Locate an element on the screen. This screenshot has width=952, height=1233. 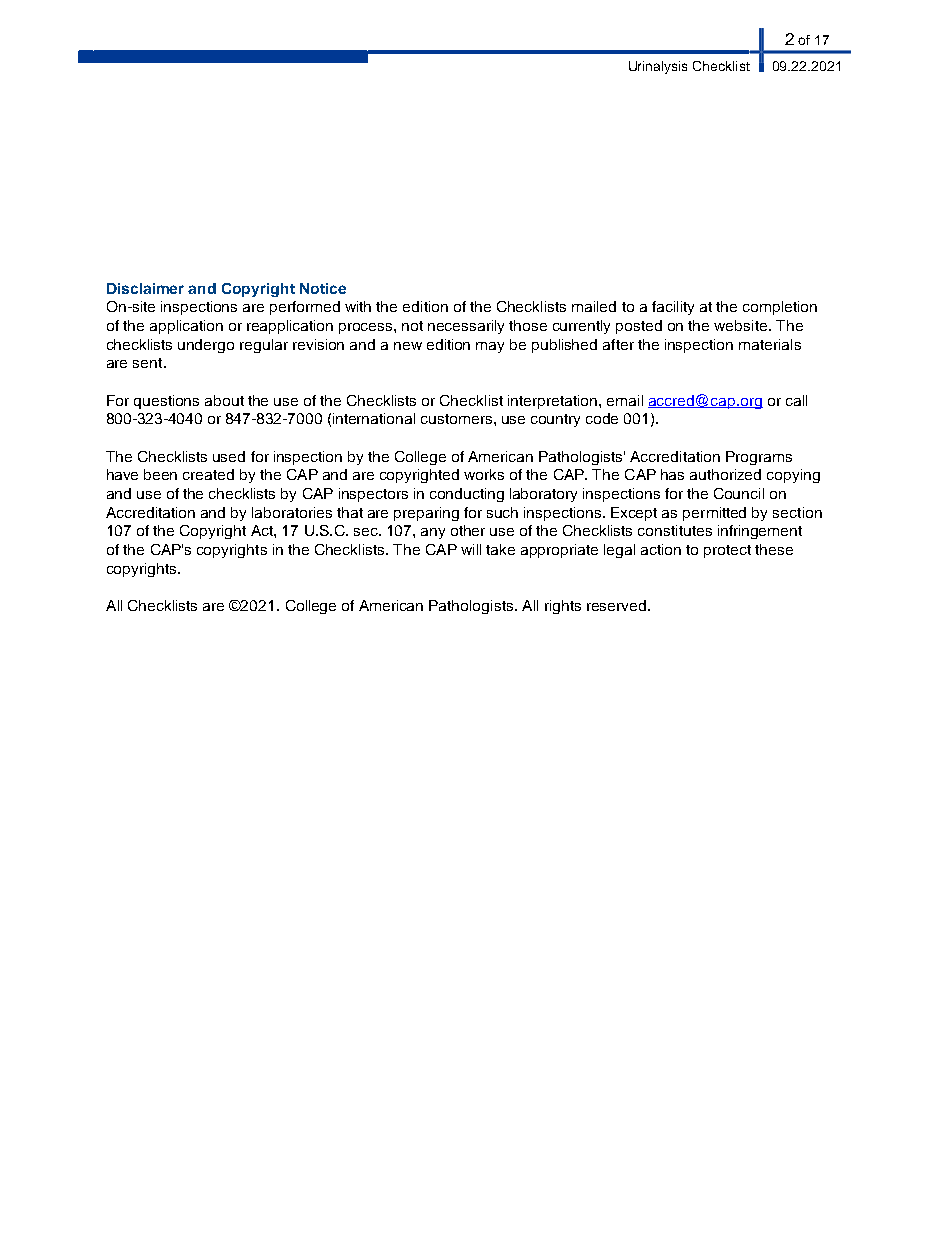
necessarily is located at coordinates (466, 327).
